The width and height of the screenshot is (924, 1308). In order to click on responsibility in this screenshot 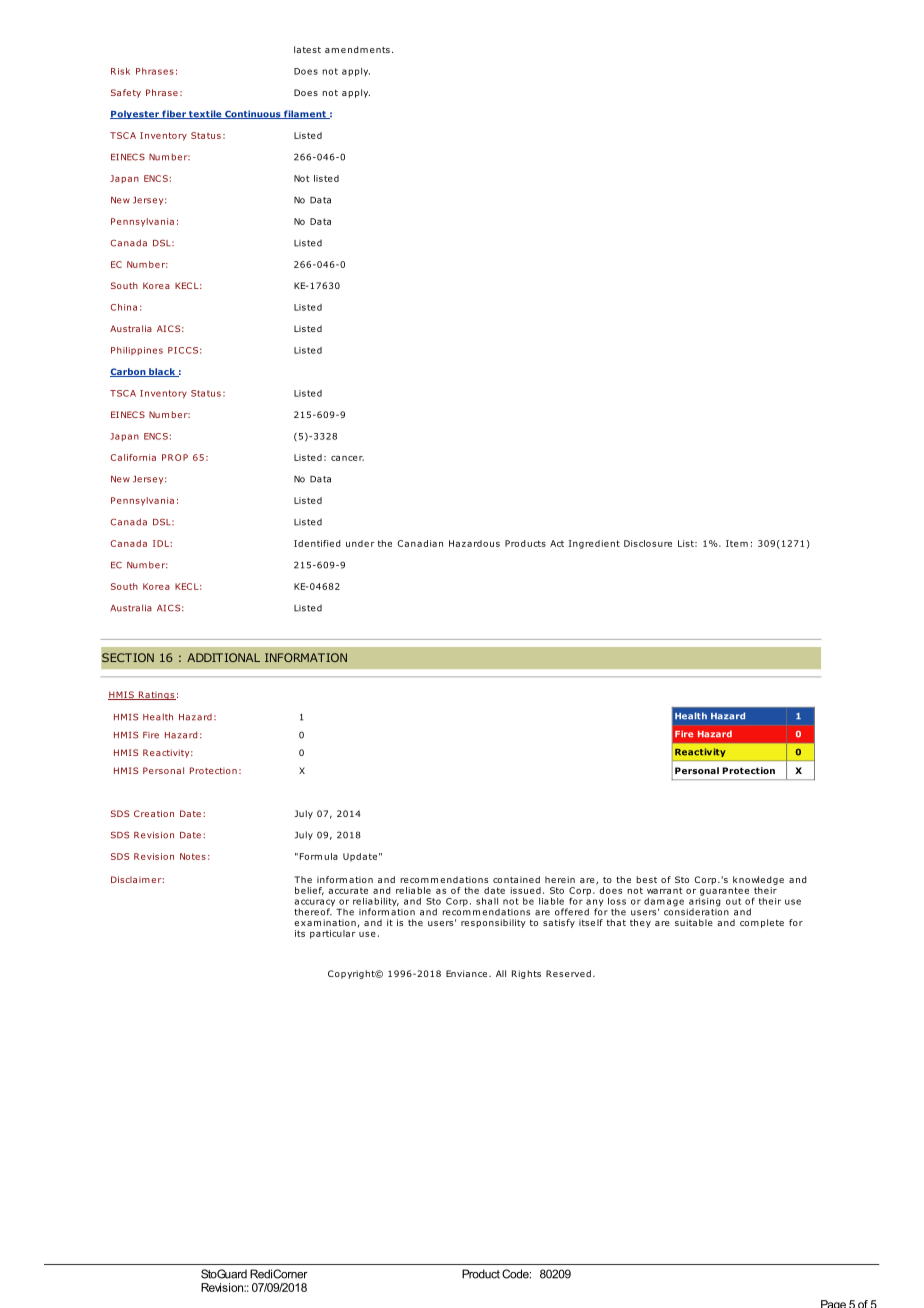, I will do `click(493, 923)`.
